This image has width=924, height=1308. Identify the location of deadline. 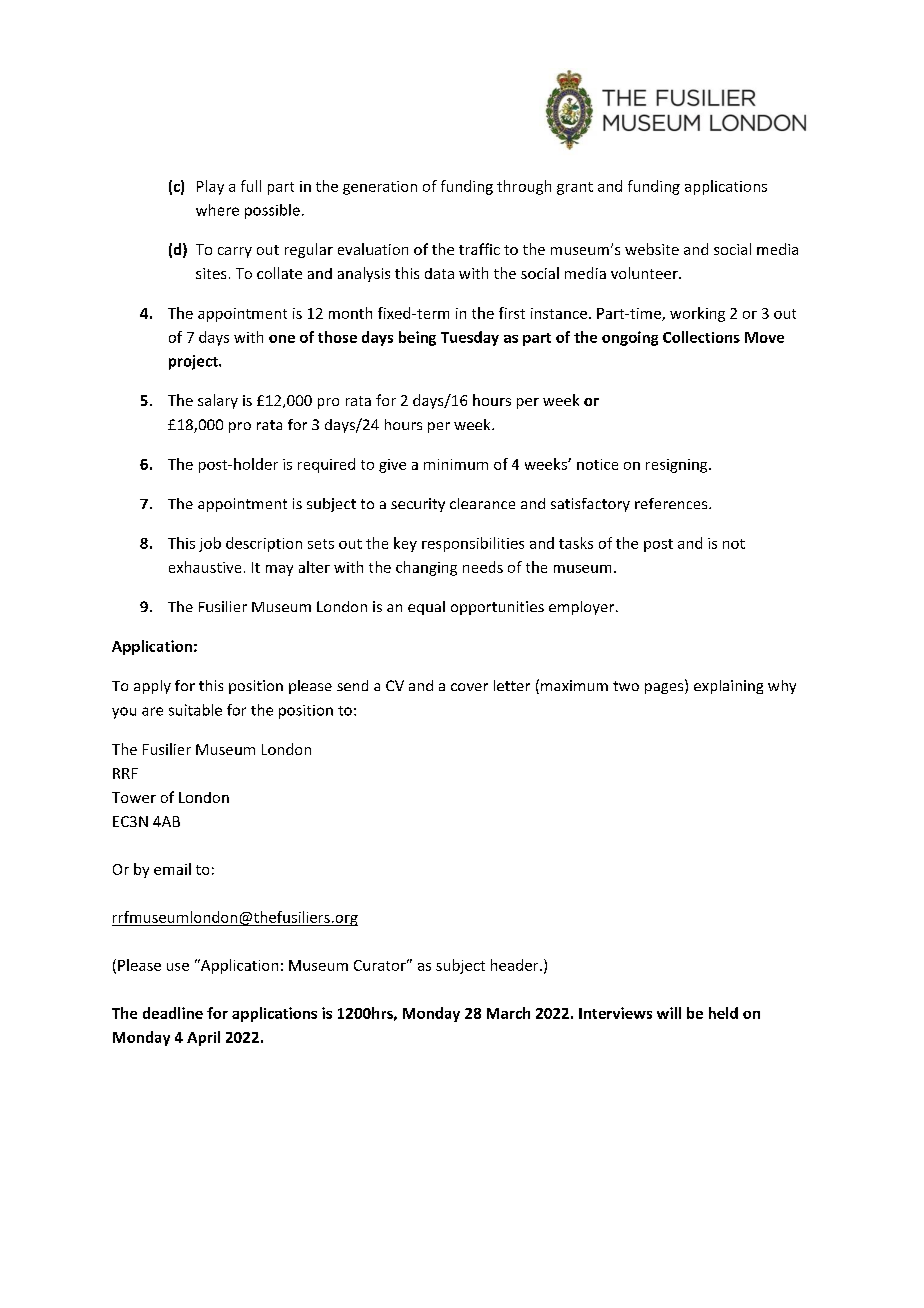
(173, 1013).
